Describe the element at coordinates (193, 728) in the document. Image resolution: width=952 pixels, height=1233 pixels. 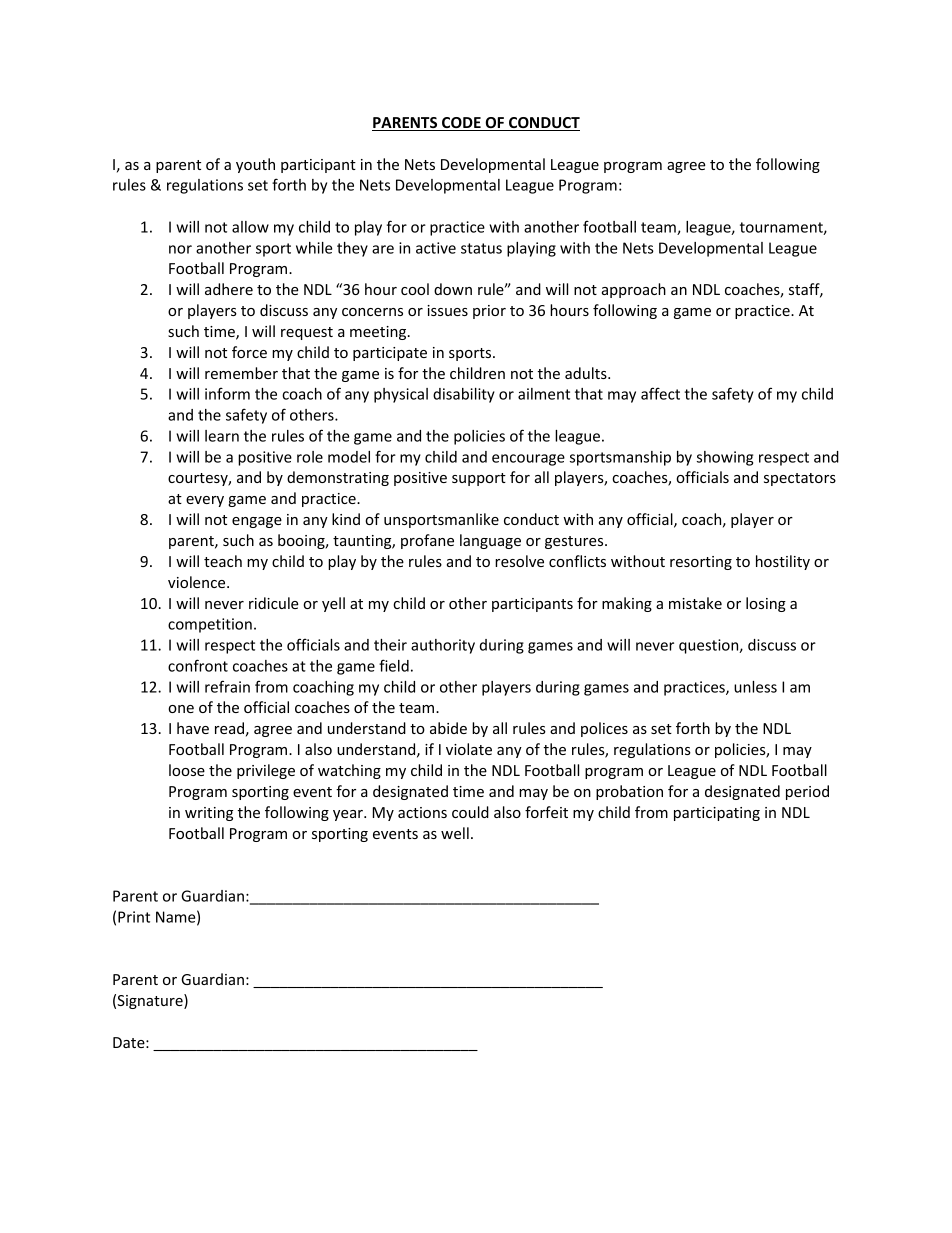
I see `have` at that location.
